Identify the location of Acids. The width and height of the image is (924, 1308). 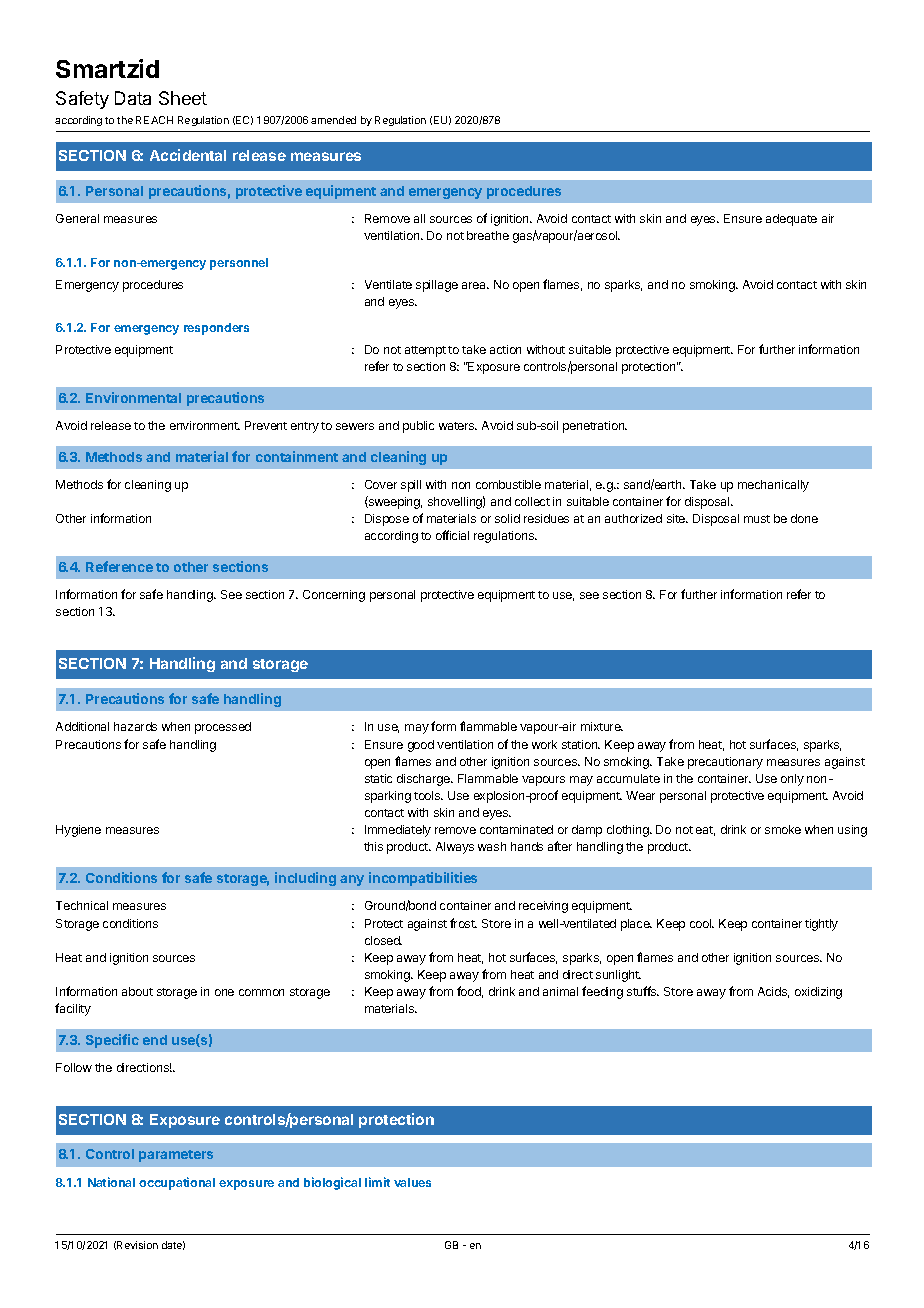
(773, 992).
